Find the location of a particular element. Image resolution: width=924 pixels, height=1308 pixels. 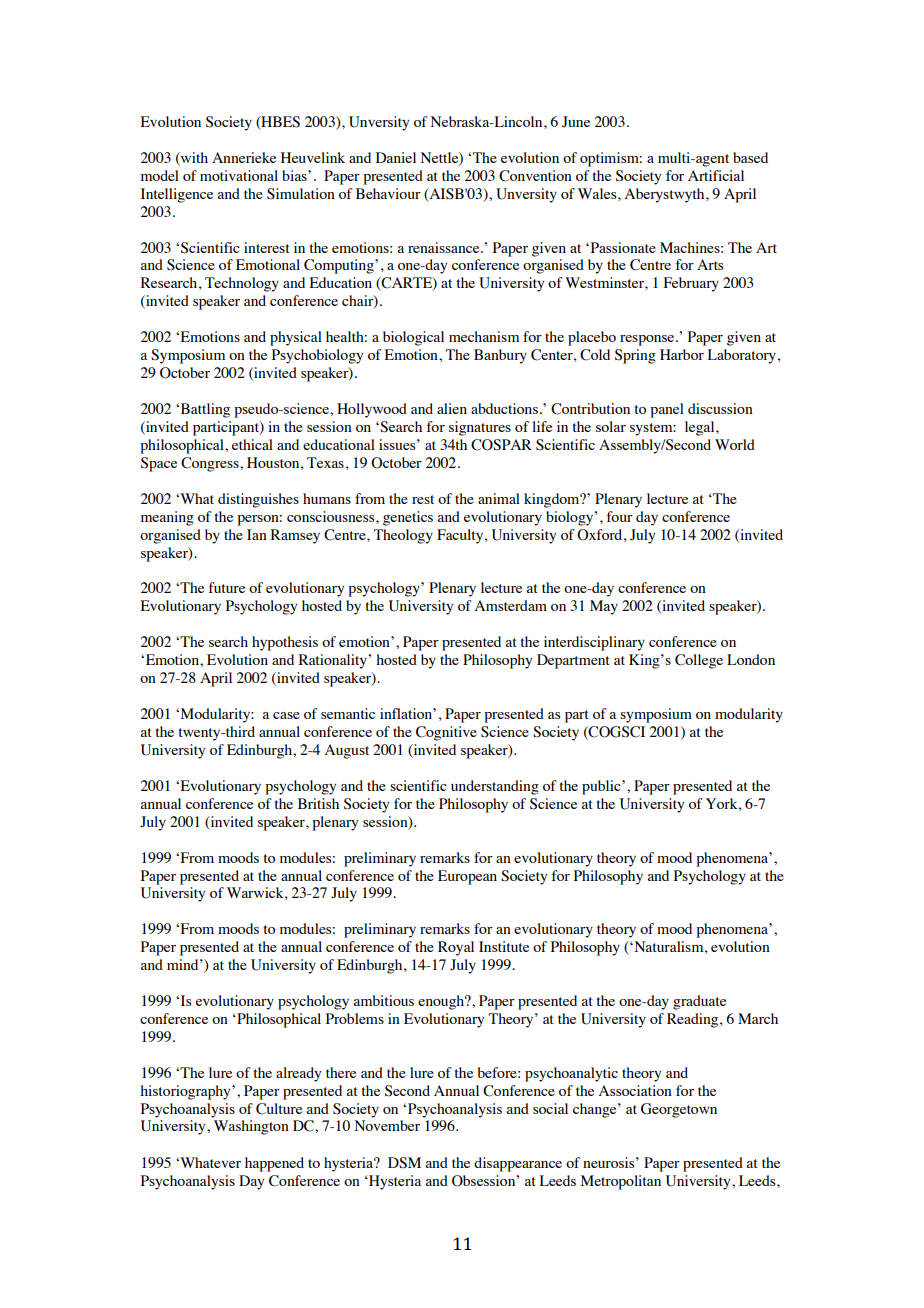

Daniel is located at coordinates (396, 157).
